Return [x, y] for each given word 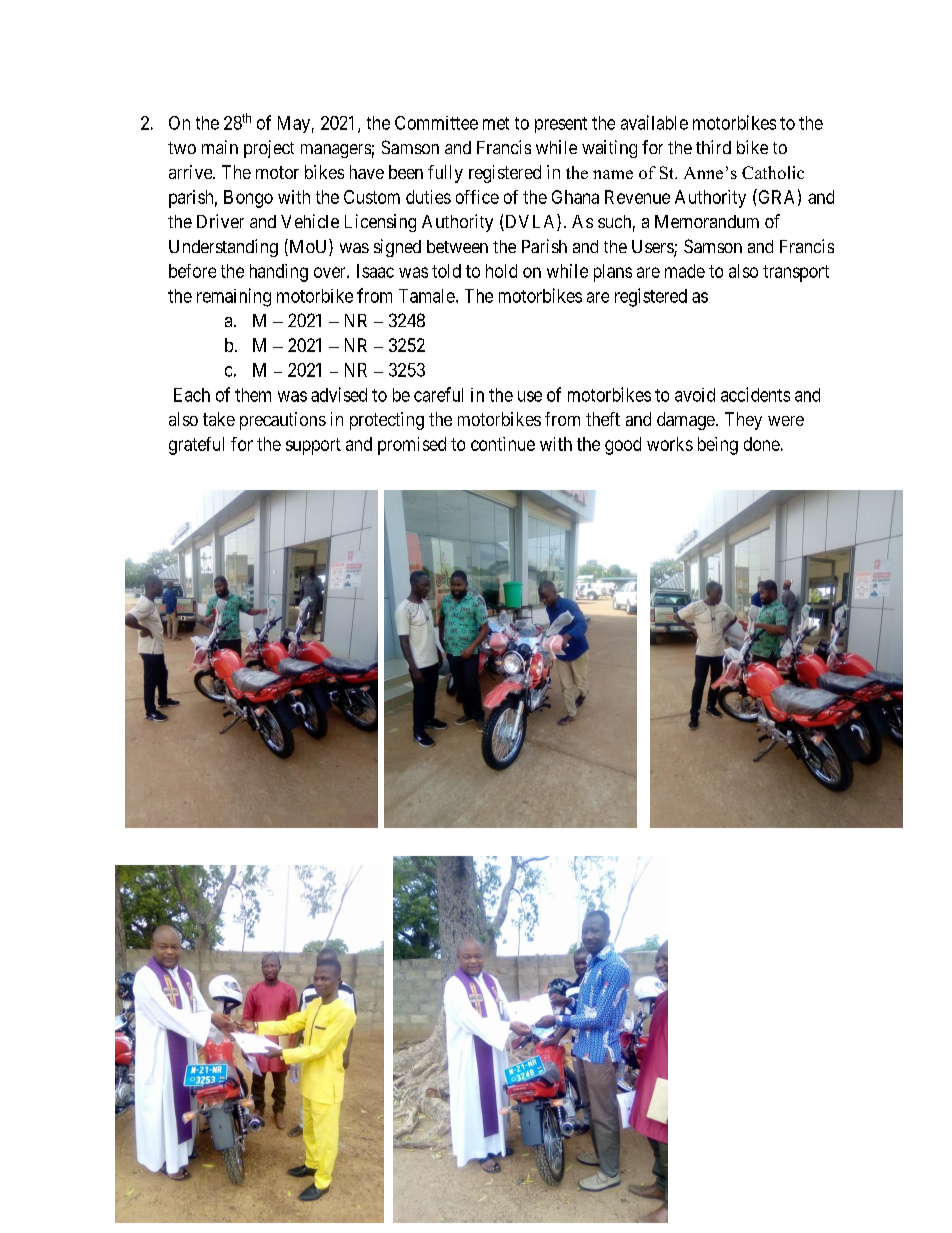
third [713, 147]
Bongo [248, 199]
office [477, 197]
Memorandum [707, 221]
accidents [755, 394]
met [496, 123]
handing [279, 273]
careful [438, 394]
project [269, 149]
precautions [283, 421]
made [685, 271]
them [253, 395]
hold [501, 271]
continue [503, 444]
